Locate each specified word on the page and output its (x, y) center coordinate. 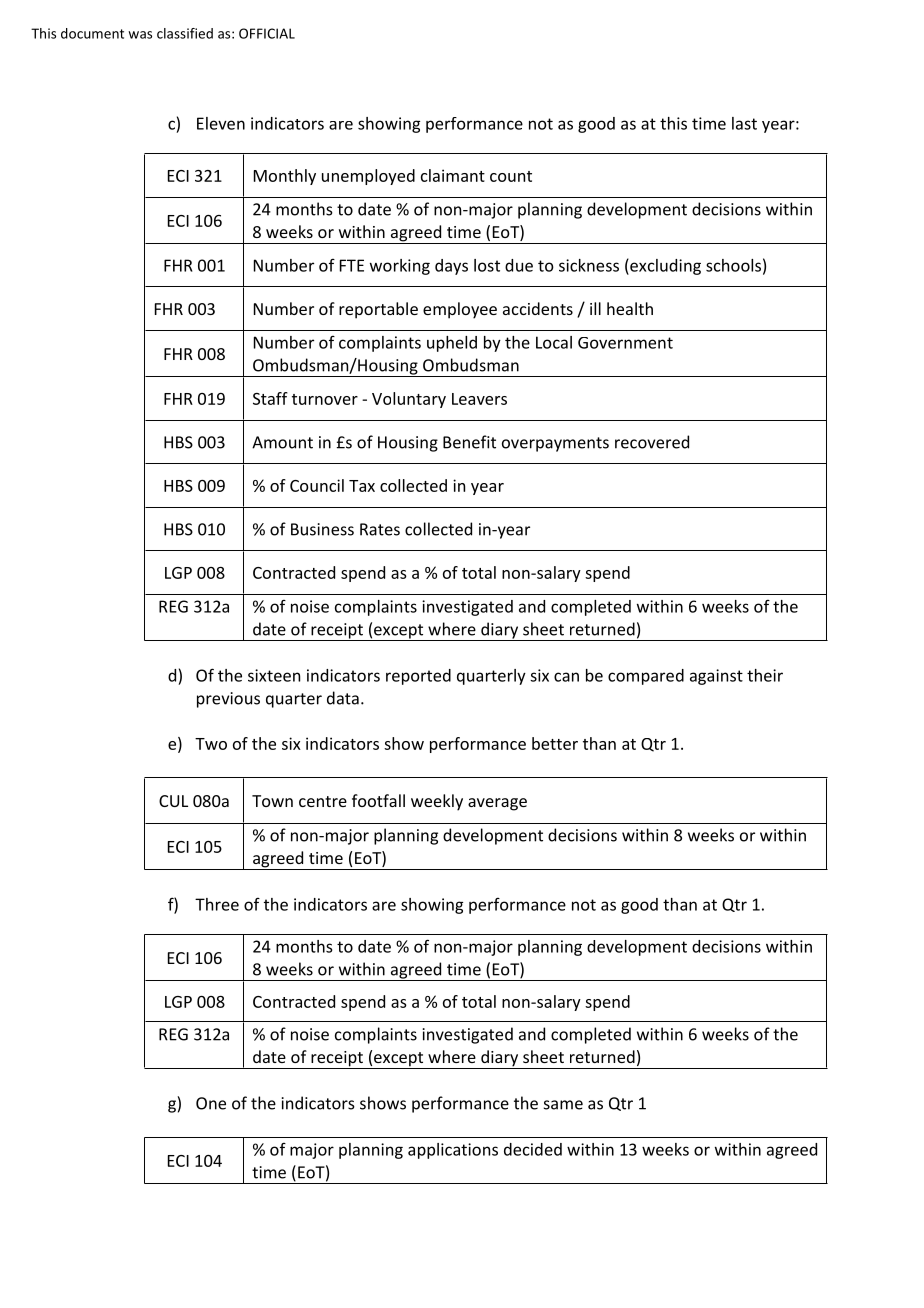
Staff (270, 398)
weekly (437, 802)
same (563, 1105)
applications (453, 1151)
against (716, 677)
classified (185, 33)
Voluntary (409, 400)
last (744, 123)
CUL (173, 801)
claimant (453, 175)
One (211, 1103)
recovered (652, 442)
